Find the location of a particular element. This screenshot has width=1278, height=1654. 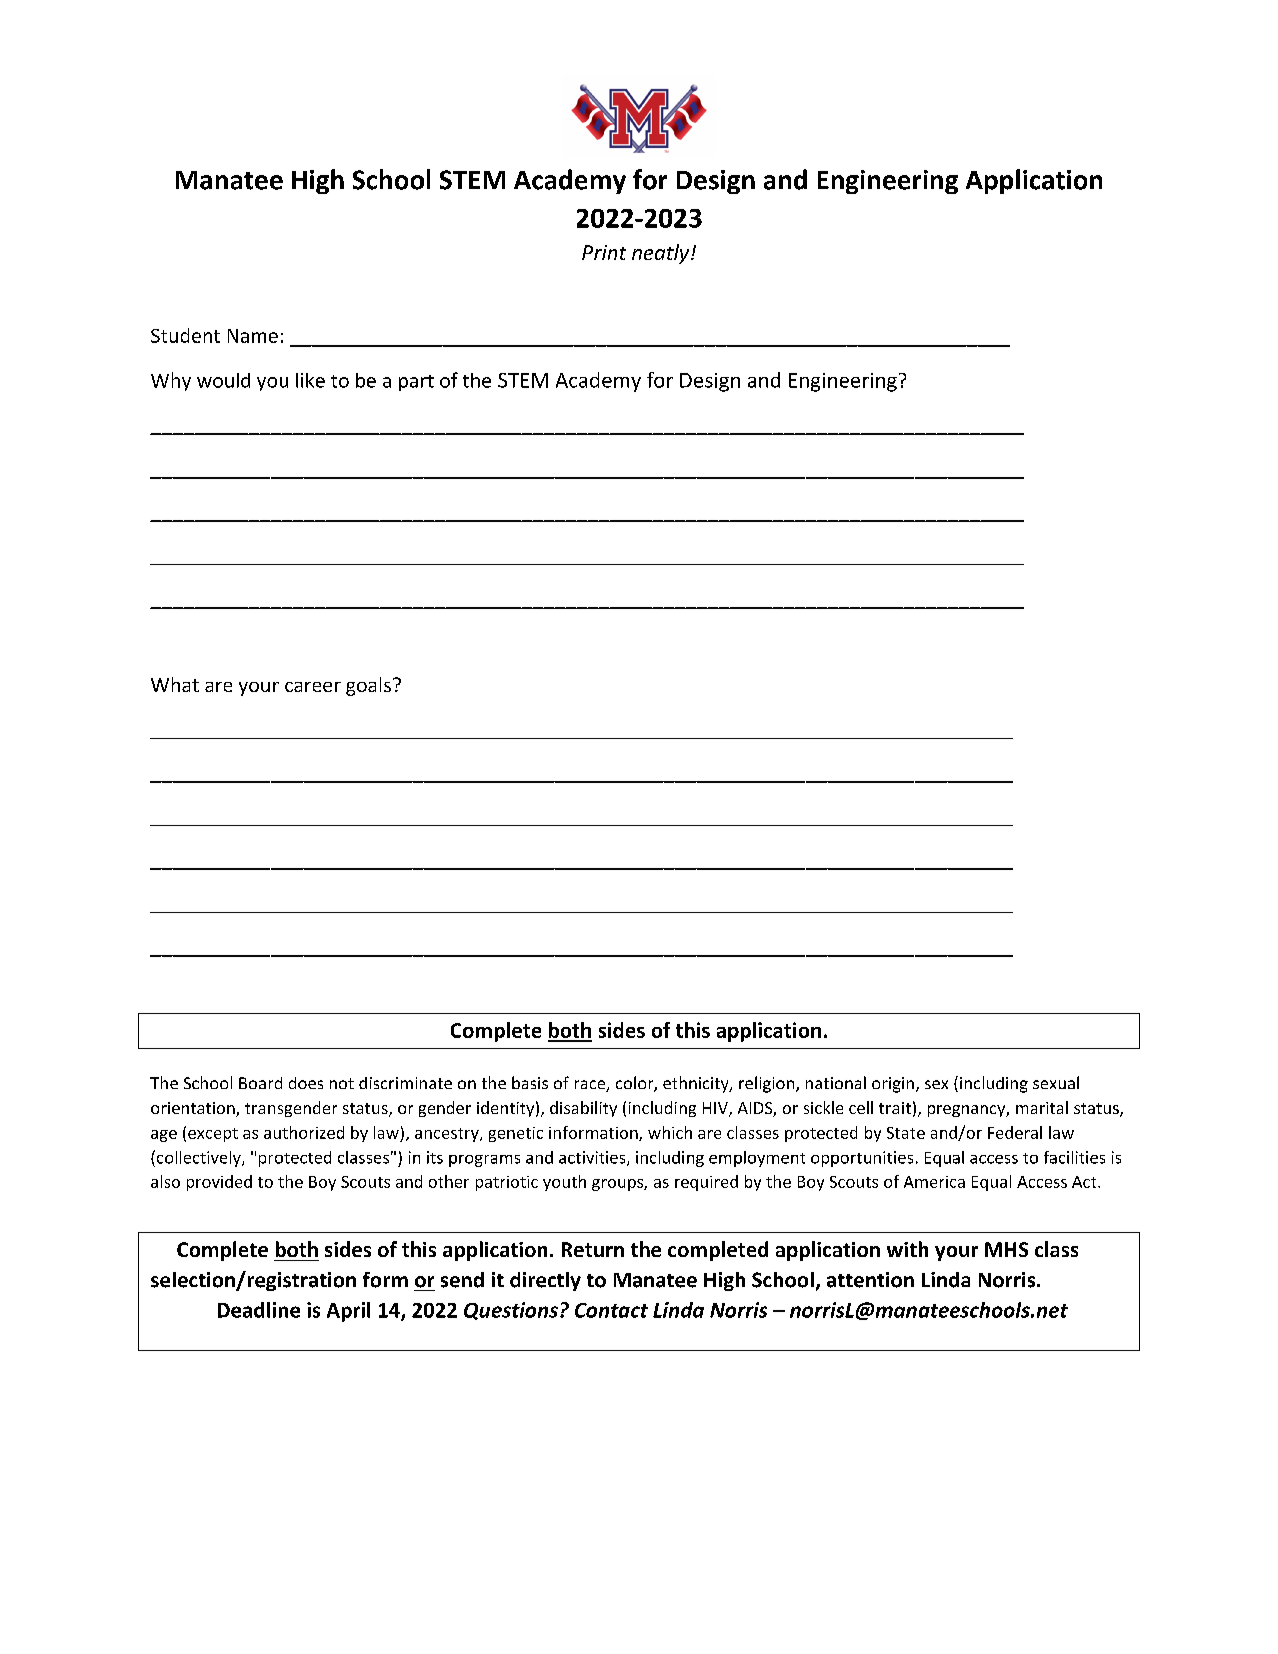

sexual is located at coordinates (1056, 1082).
